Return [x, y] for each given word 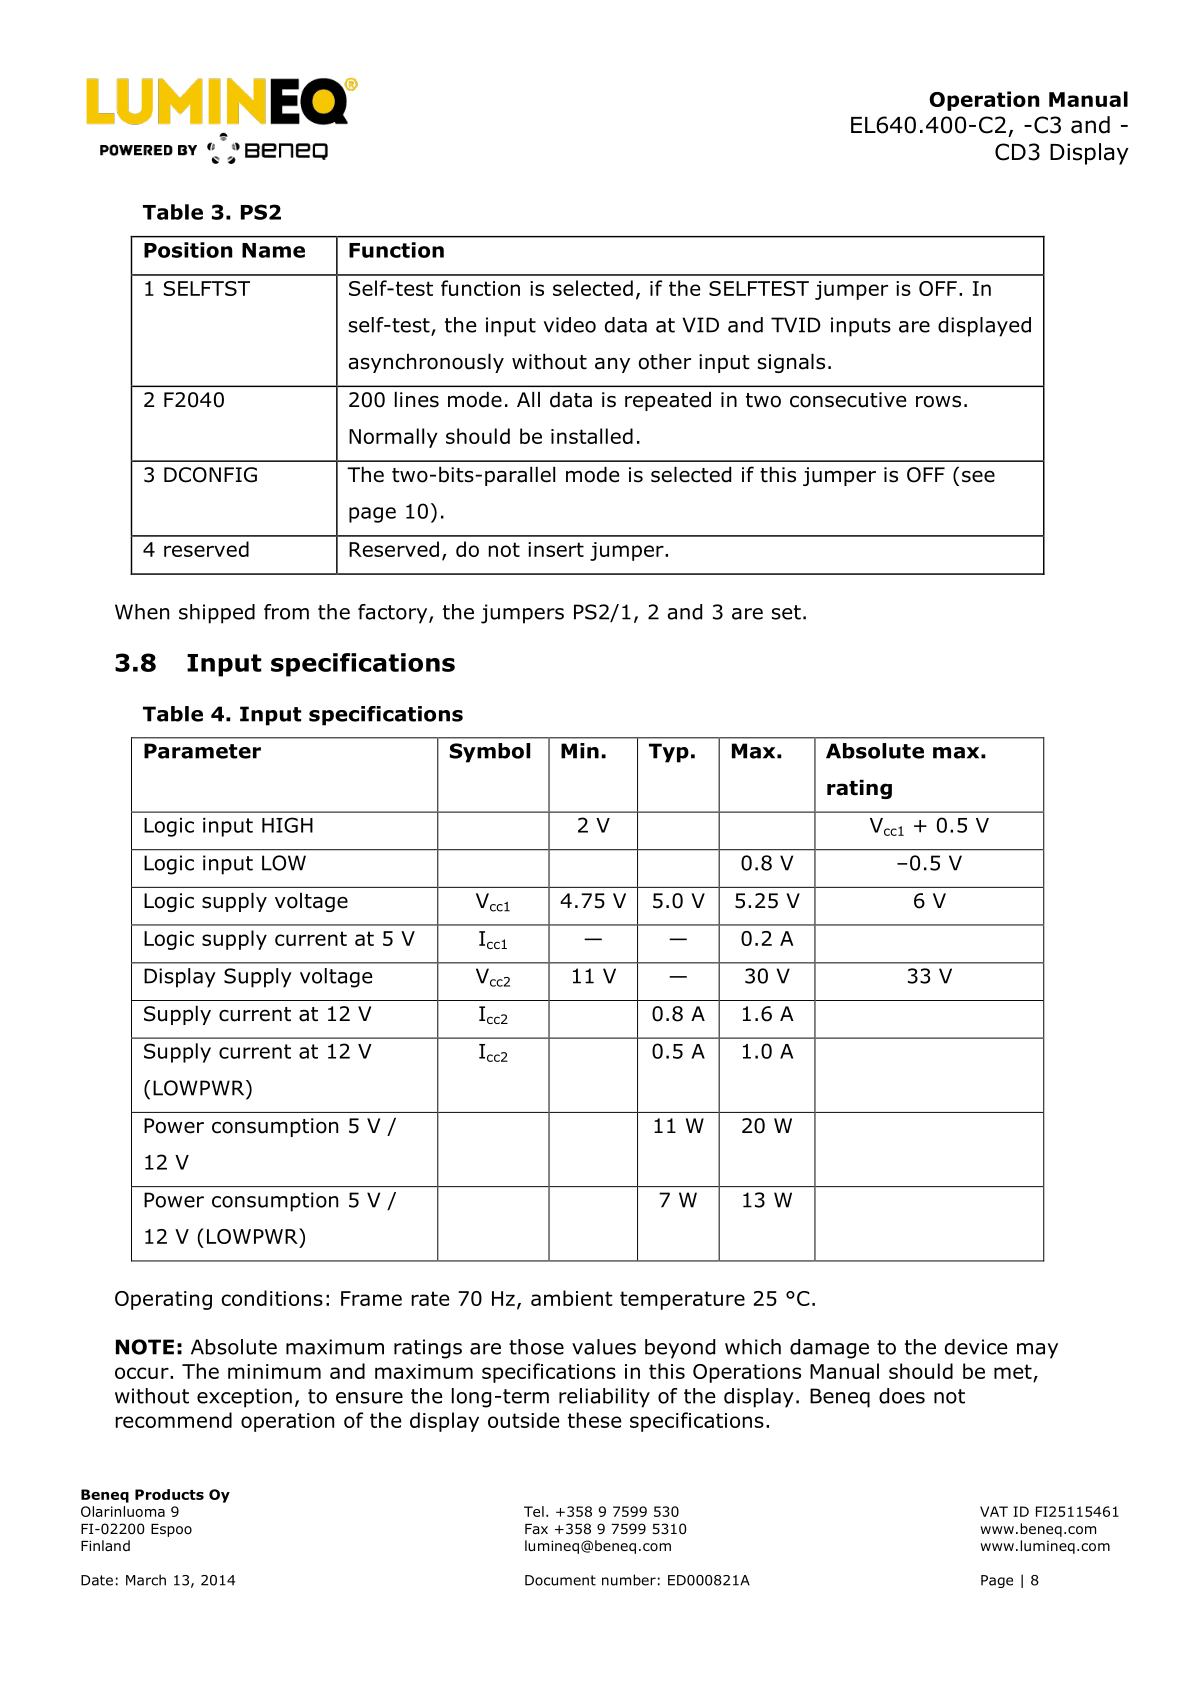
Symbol [490, 753]
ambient [572, 1298]
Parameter [202, 751]
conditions [272, 1298]
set [786, 612]
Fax [536, 1529]
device [976, 1347]
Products [169, 1494]
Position [188, 250]
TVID [796, 325]
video [570, 325]
